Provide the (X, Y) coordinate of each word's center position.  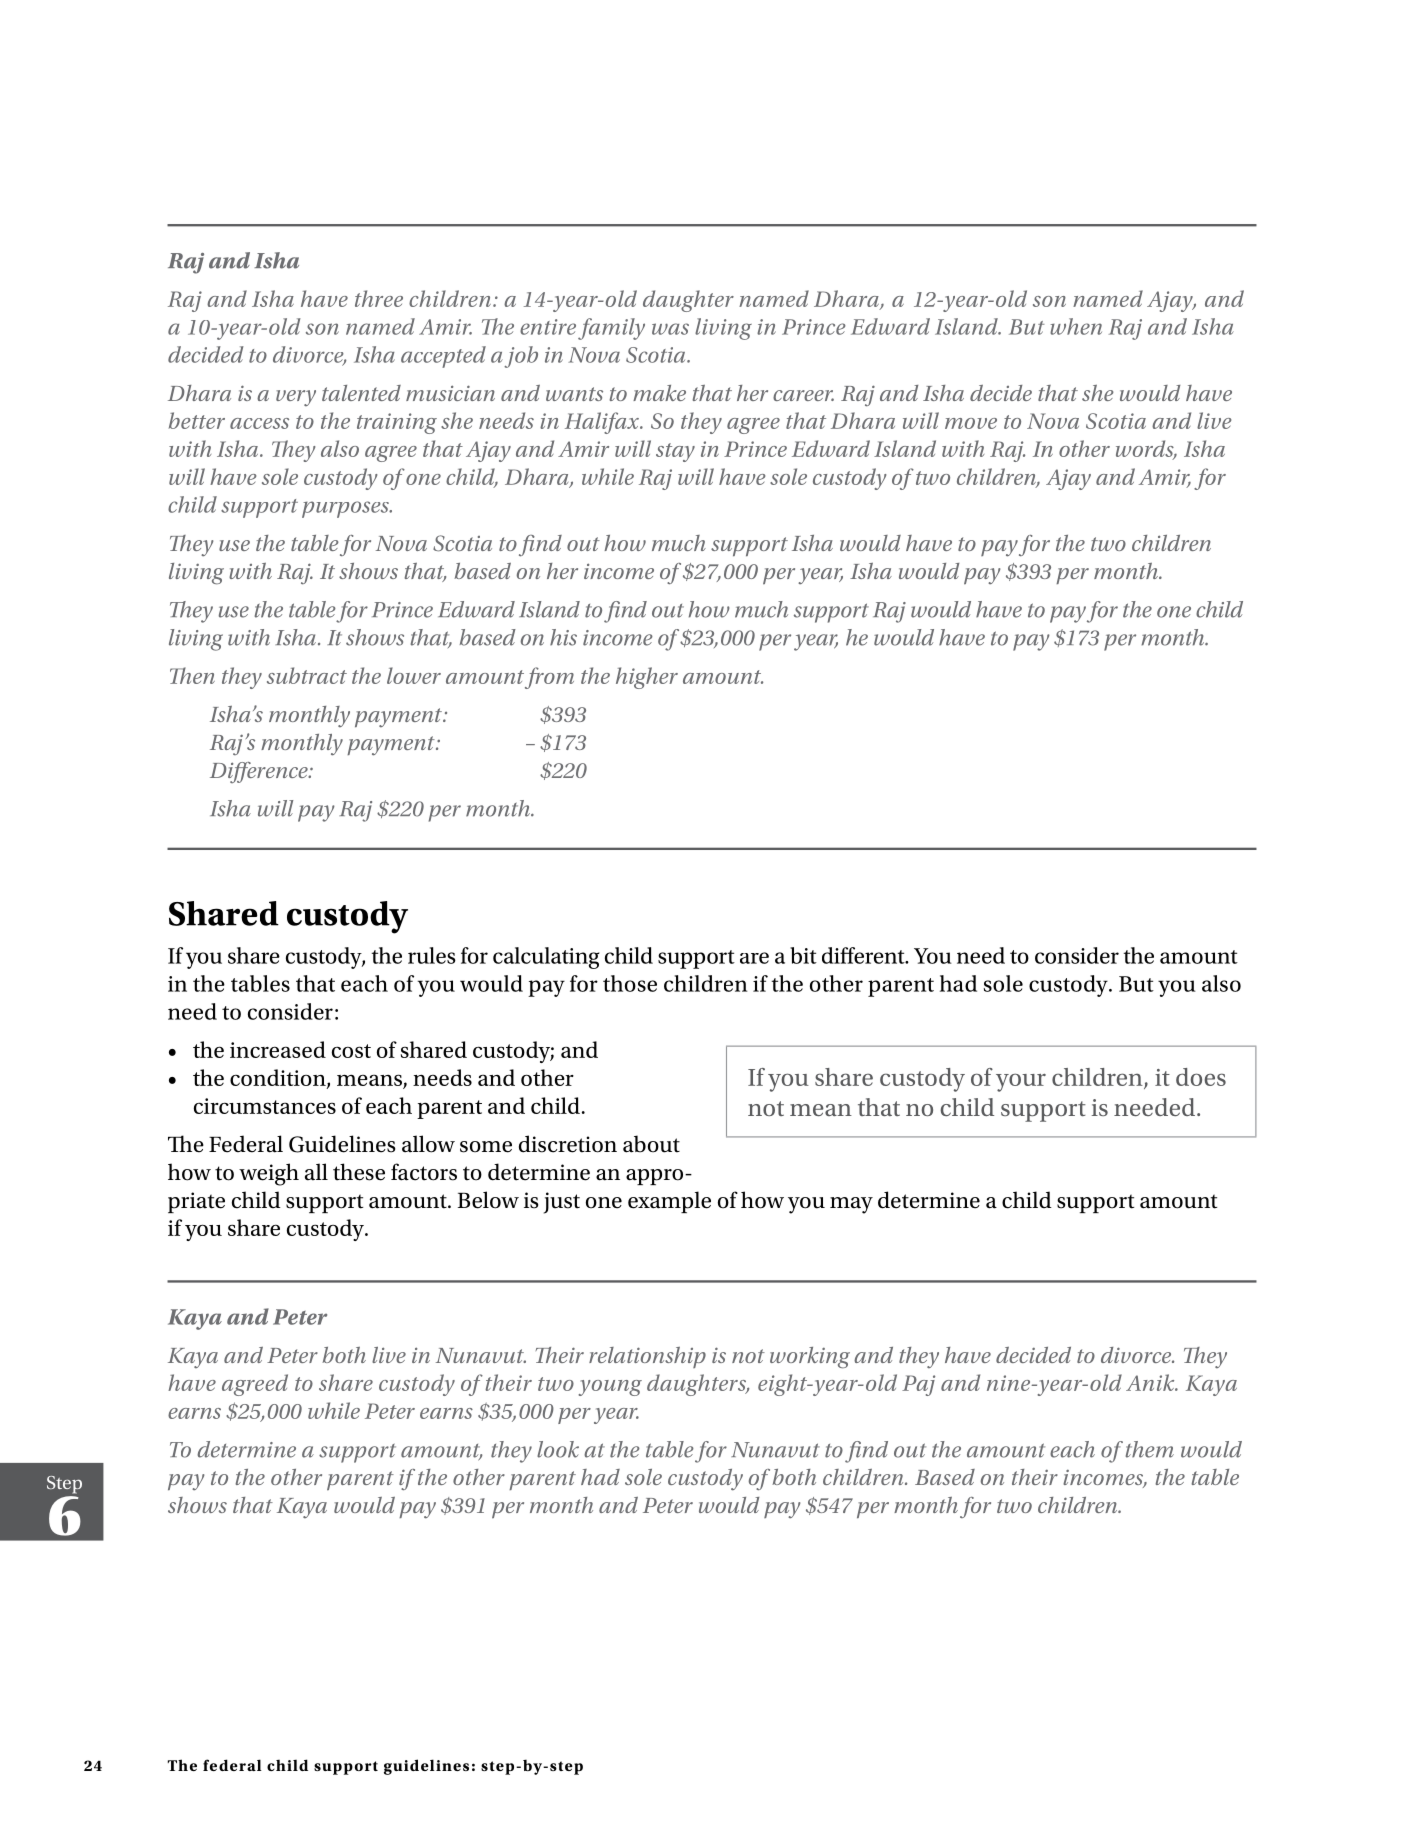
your (1021, 1082)
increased (278, 1049)
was (670, 329)
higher (647, 678)
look (558, 1449)
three (379, 298)
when (1076, 326)
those (630, 983)
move (971, 423)
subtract (307, 675)
